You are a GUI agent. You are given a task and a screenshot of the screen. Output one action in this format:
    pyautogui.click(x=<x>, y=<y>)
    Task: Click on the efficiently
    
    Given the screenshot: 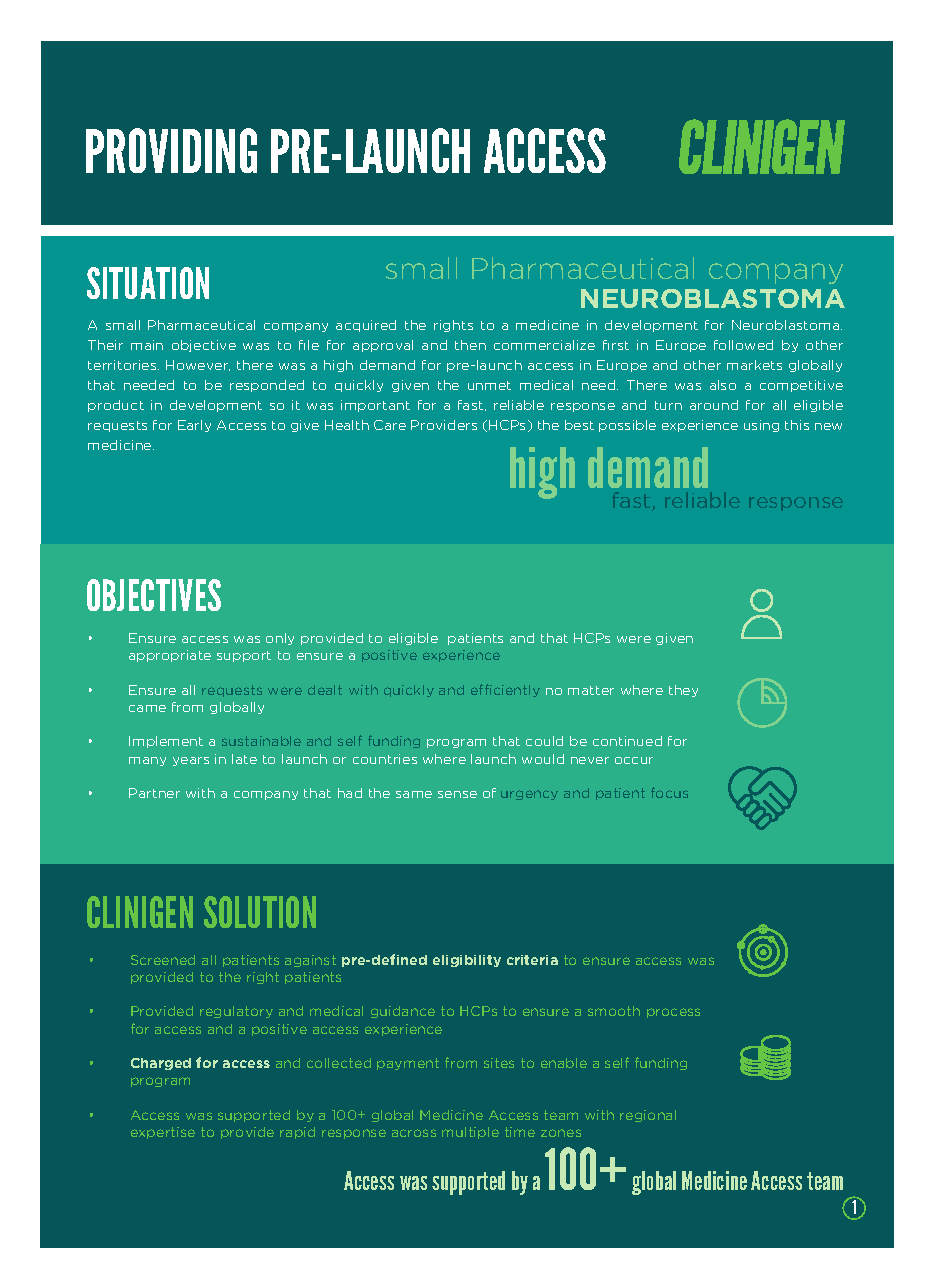 What is the action you would take?
    pyautogui.click(x=505, y=690)
